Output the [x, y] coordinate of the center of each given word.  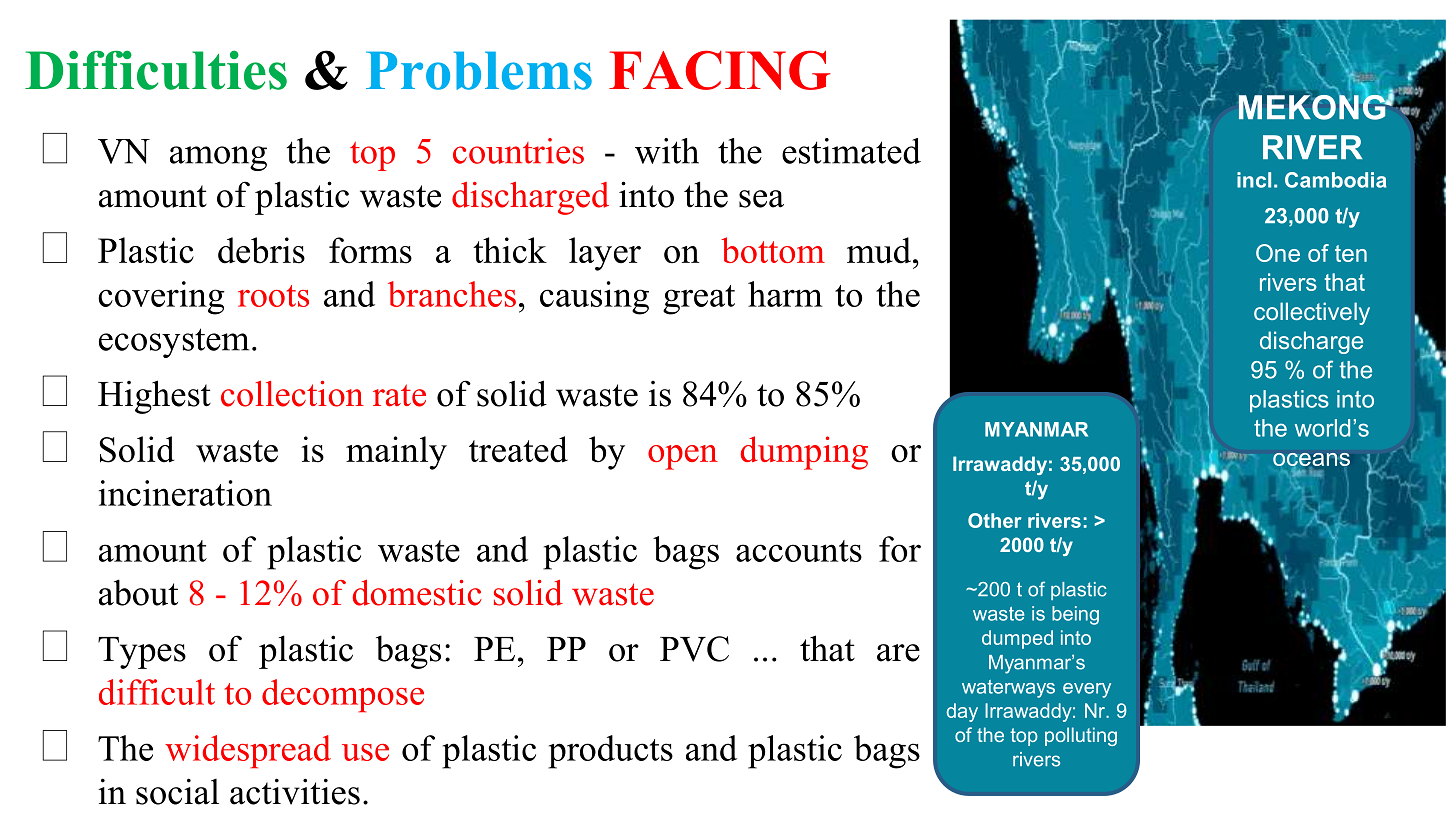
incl [1254, 180]
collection [292, 394]
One [1278, 253]
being [1075, 615]
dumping [804, 453]
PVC [694, 649]
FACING [720, 70]
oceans [1311, 460]
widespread [248, 751]
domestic [417, 593]
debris [261, 250]
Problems [479, 70]
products [610, 752]
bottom [773, 250]
